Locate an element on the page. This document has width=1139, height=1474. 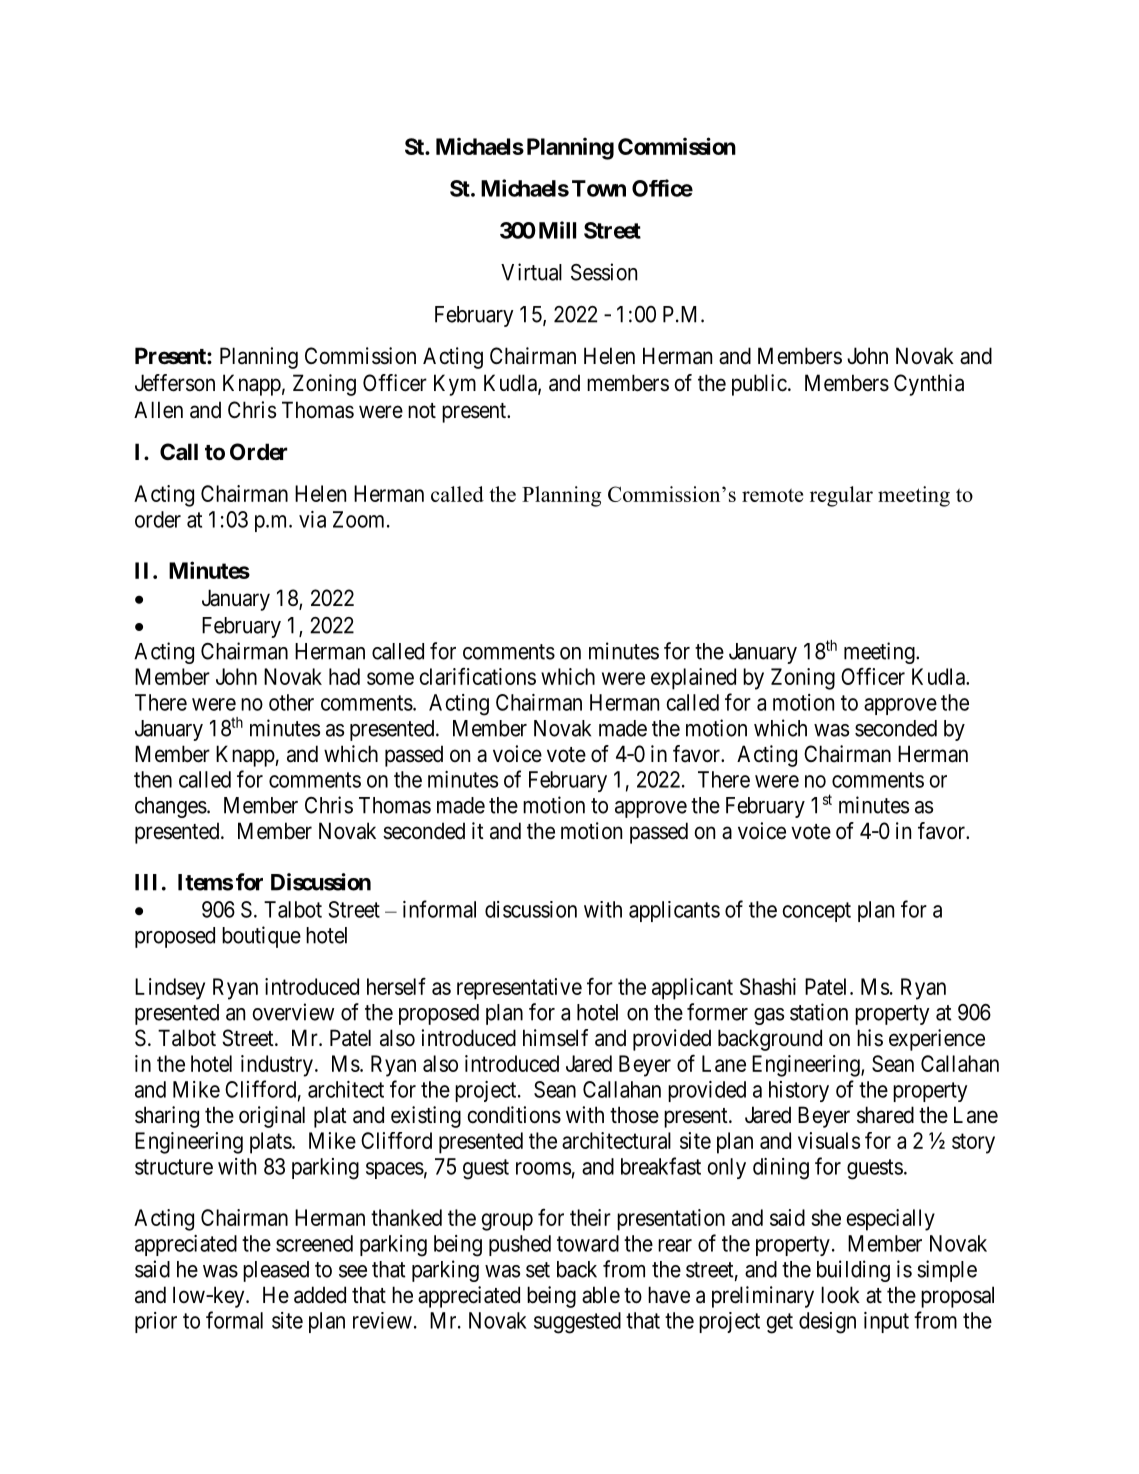
other is located at coordinates (291, 702).
